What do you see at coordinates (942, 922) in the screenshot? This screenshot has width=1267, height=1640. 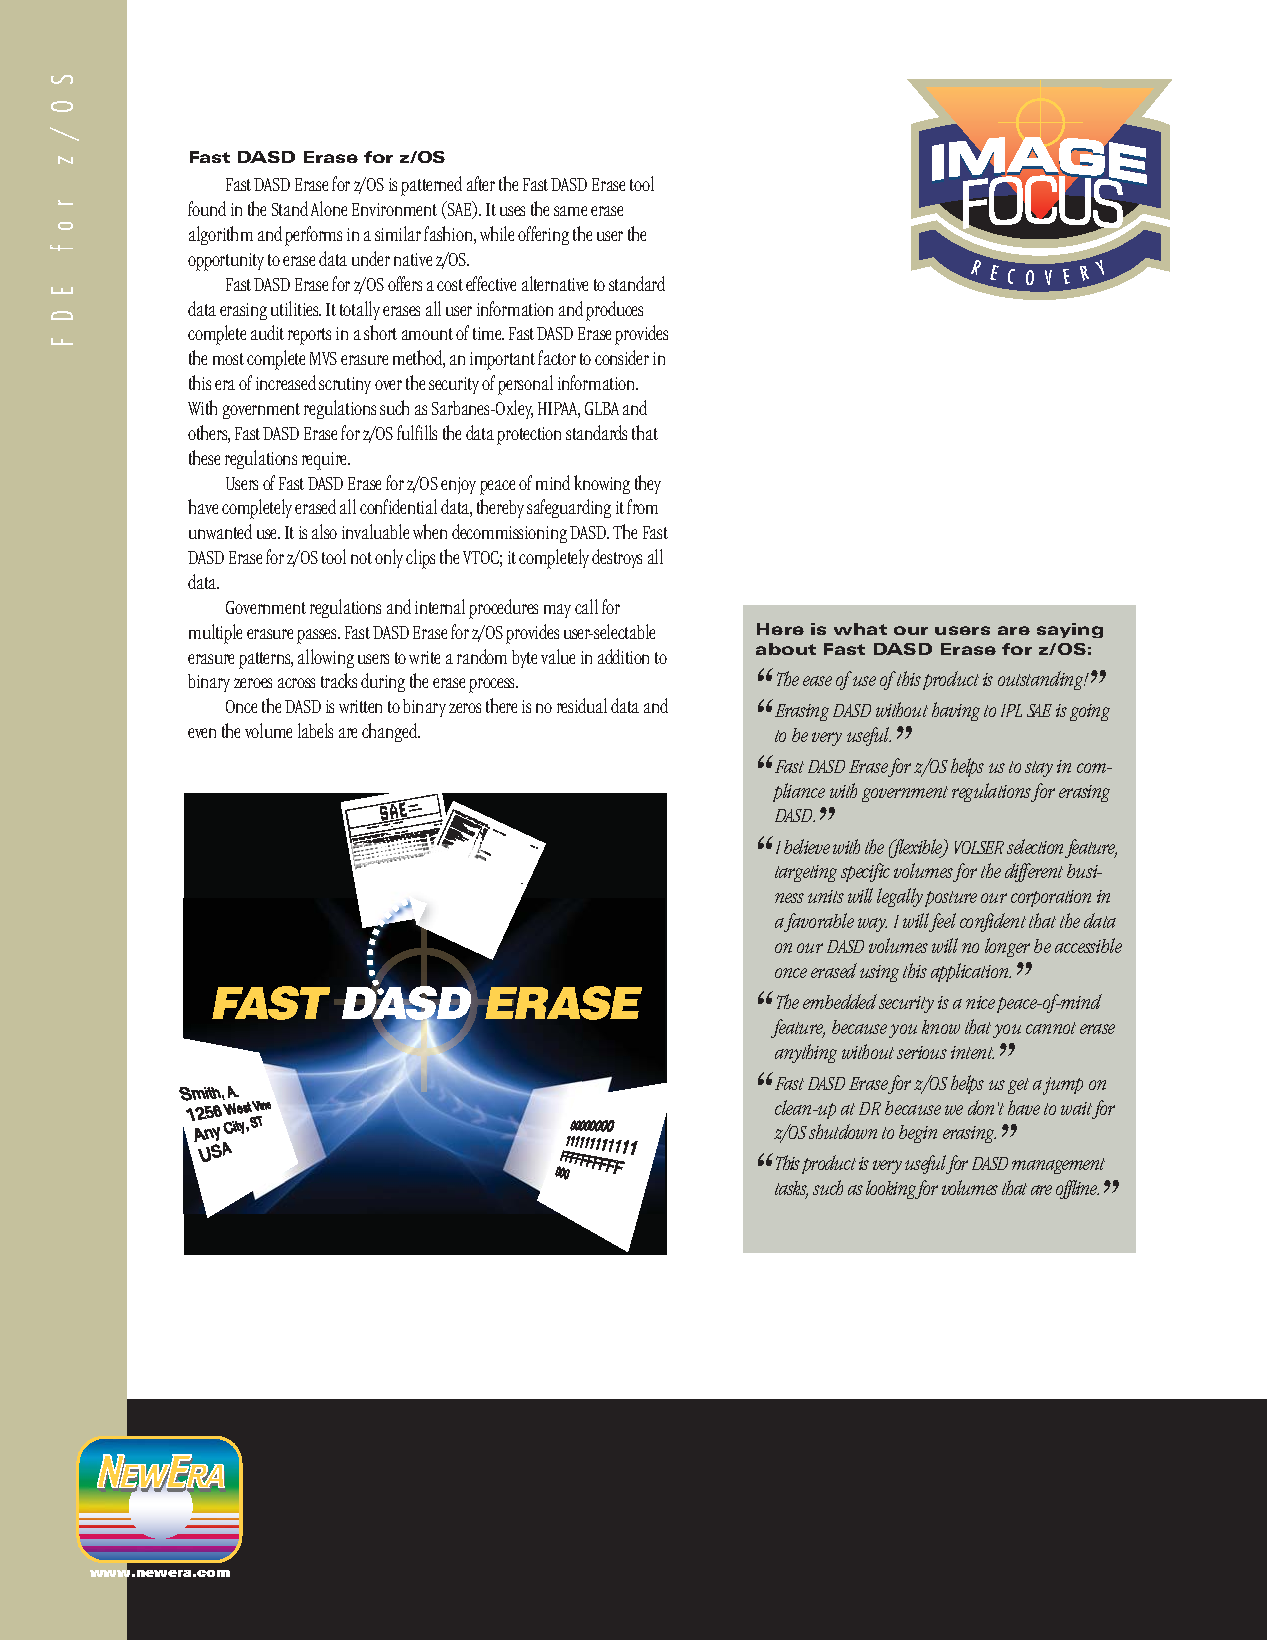 I see `feel` at bounding box center [942, 922].
